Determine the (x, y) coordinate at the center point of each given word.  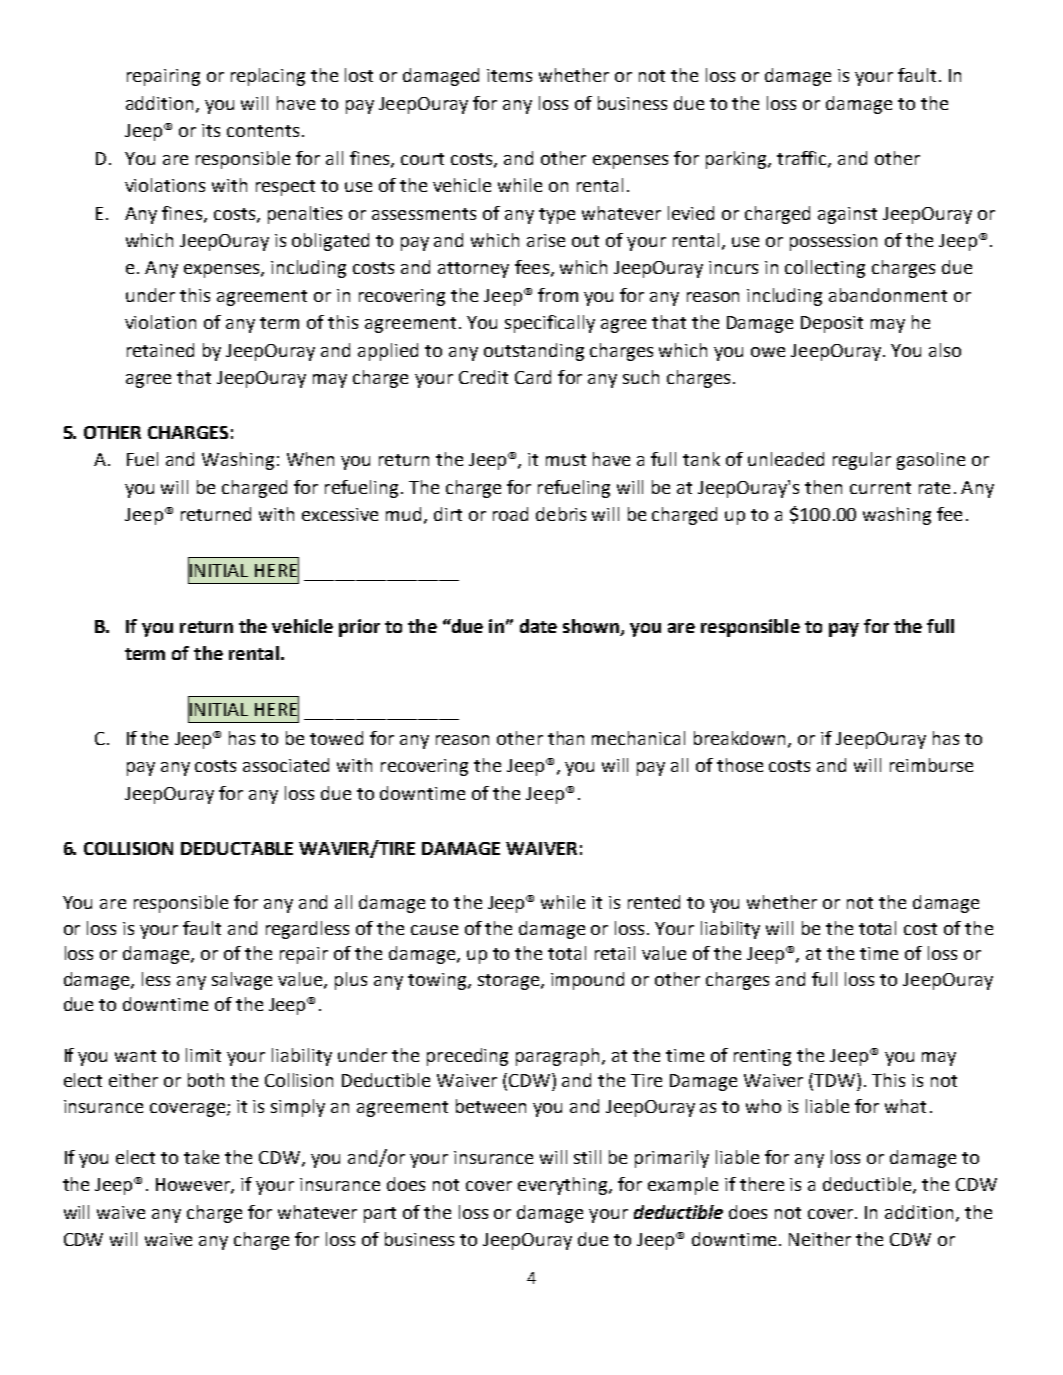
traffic (803, 159)
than (566, 738)
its (211, 130)
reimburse (931, 765)
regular (862, 461)
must (566, 460)
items (509, 75)
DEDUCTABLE (237, 848)
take (201, 1157)
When (310, 459)
